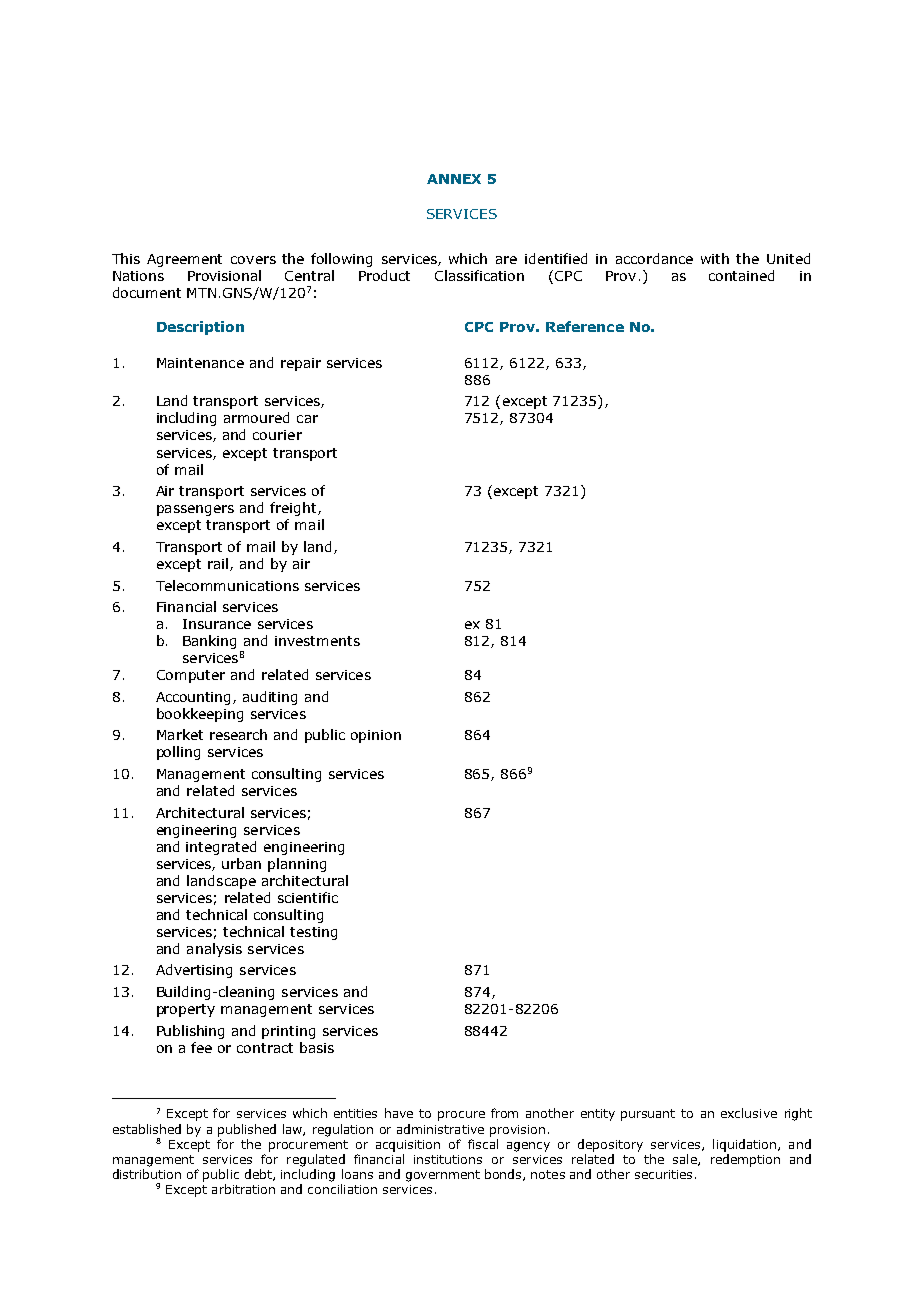 Image resolution: width=924 pixels, height=1308 pixels. I want to click on Agreement, so click(184, 260).
